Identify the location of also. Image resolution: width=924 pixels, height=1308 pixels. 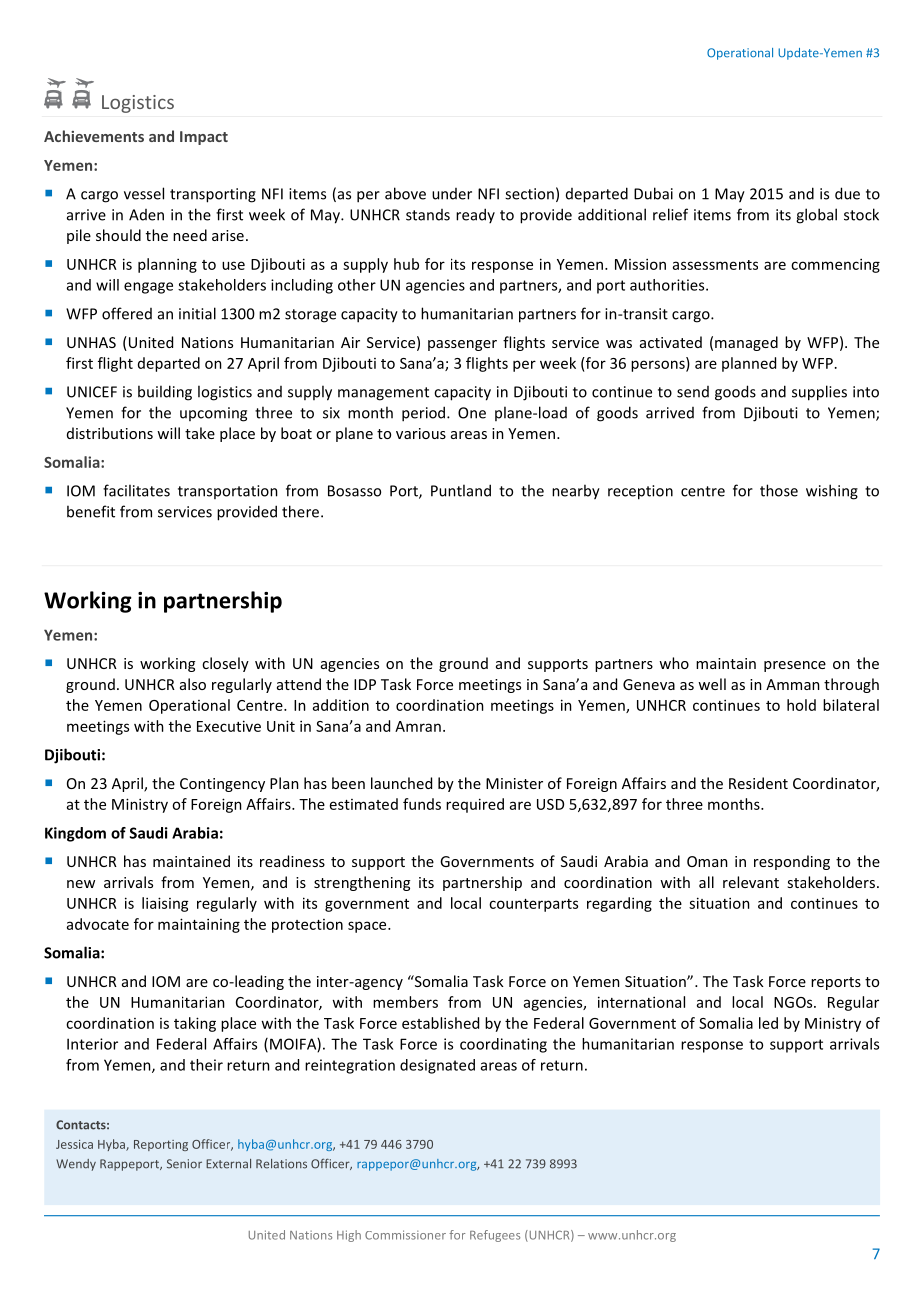
(193, 684).
